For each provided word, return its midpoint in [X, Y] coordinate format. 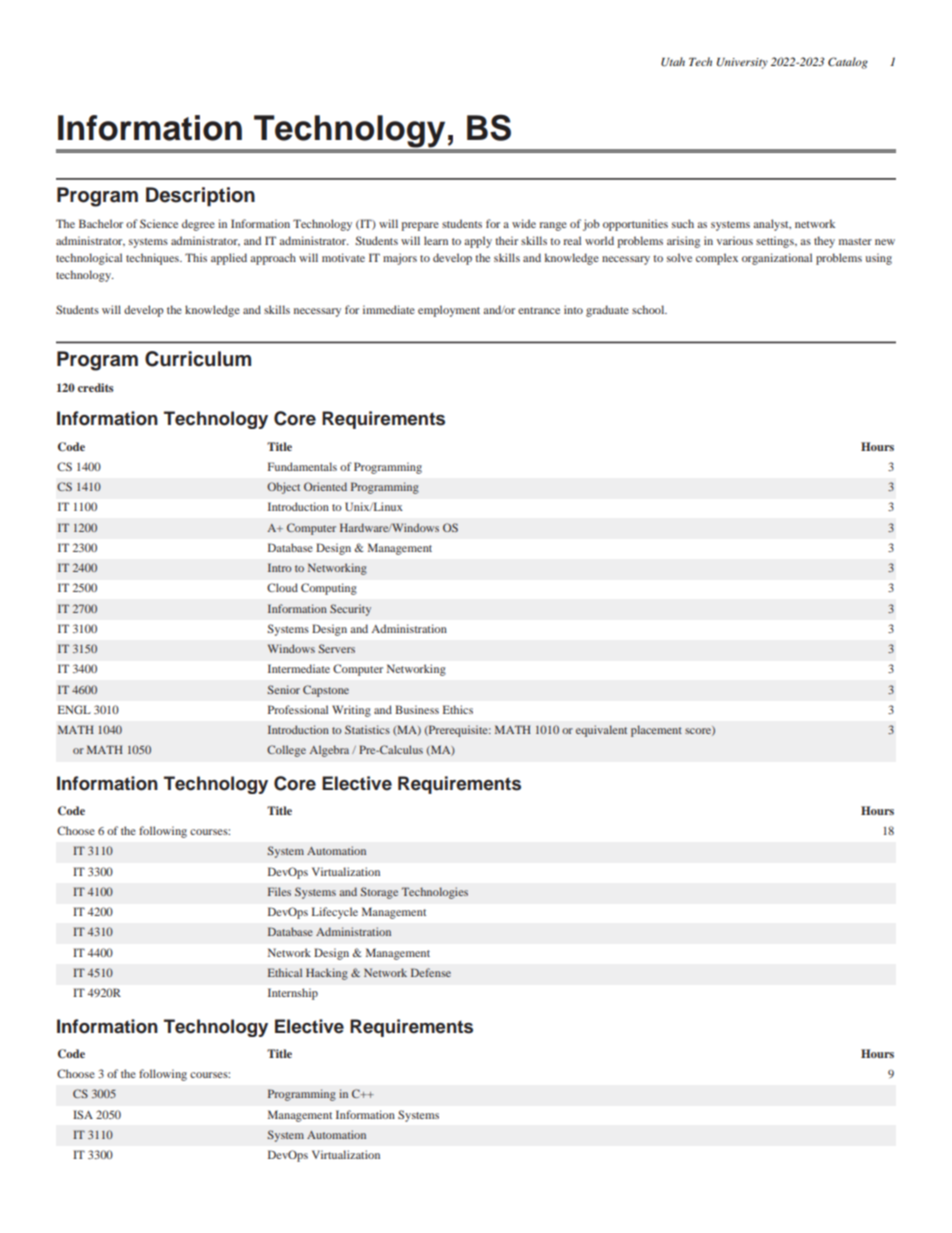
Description [200, 196]
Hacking [327, 974]
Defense [431, 972]
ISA [83, 1114]
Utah [673, 62]
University [742, 63]
